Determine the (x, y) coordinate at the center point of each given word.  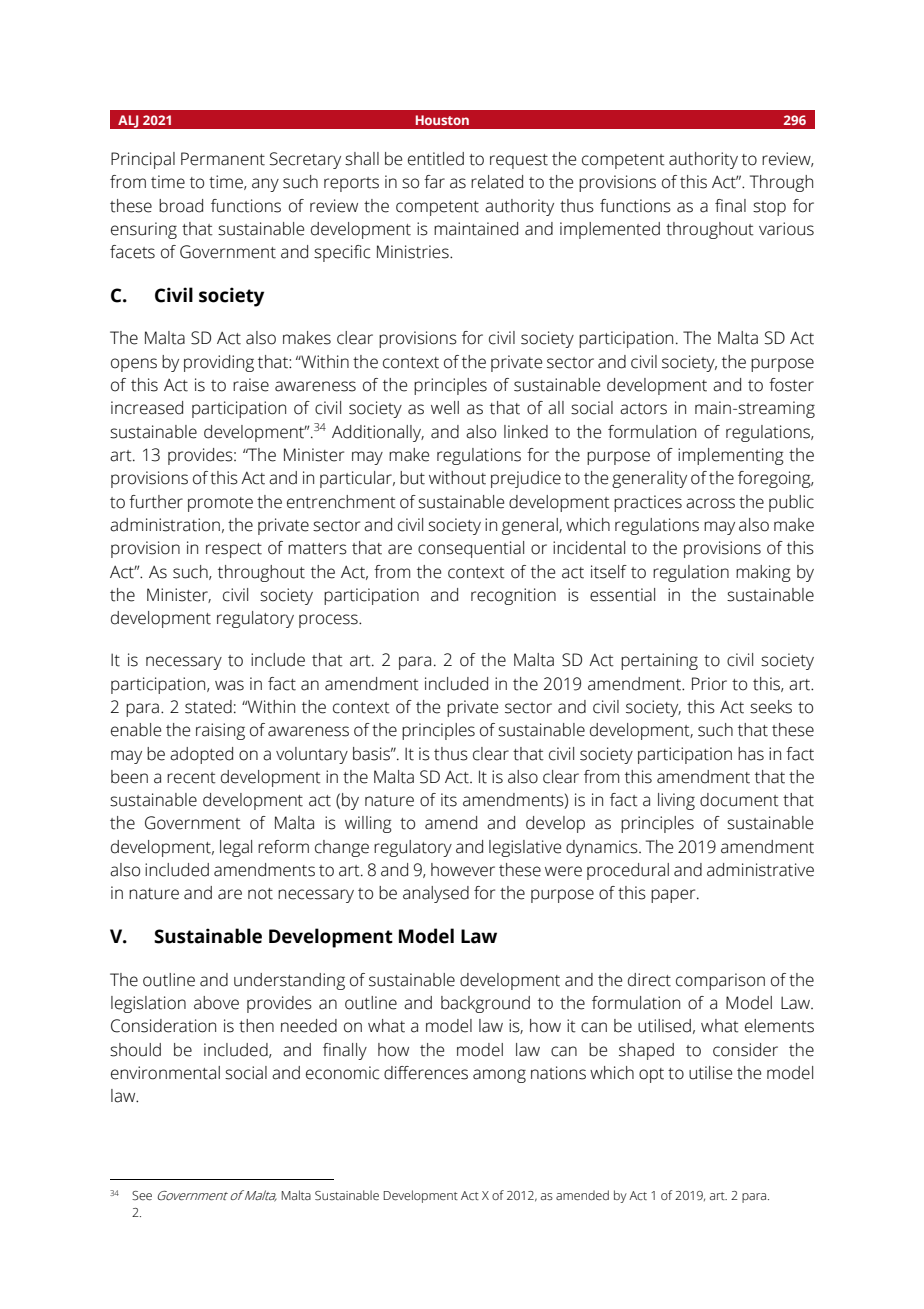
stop (769, 208)
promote (220, 504)
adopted (201, 755)
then (256, 1026)
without (457, 478)
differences (426, 1073)
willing (368, 824)
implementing (731, 456)
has (751, 754)
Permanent (223, 159)
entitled (436, 159)
